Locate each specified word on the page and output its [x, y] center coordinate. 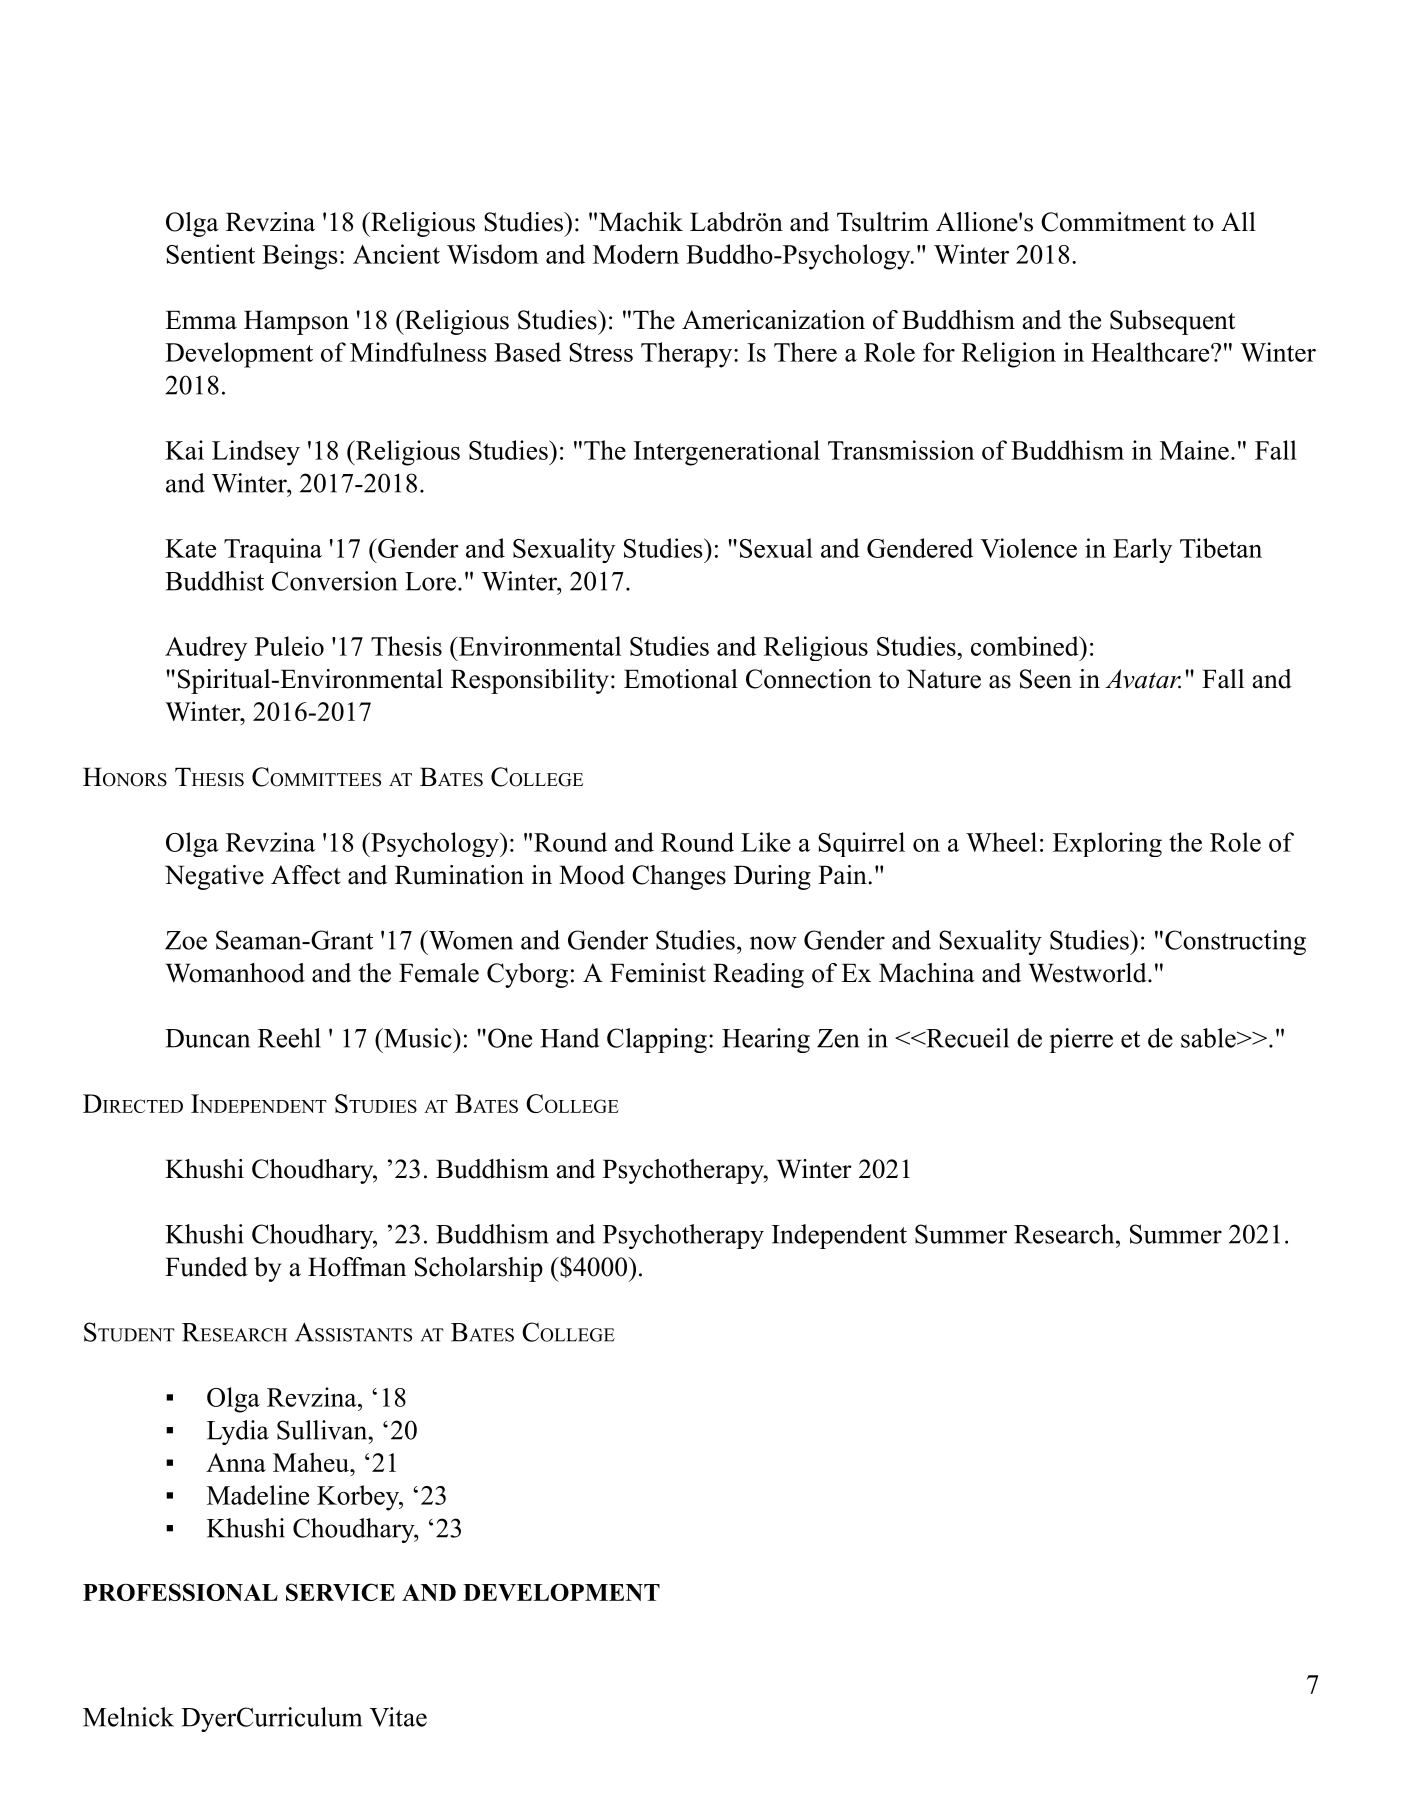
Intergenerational [727, 453]
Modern [636, 254]
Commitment [1113, 222]
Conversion [334, 581]
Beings [300, 257]
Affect [306, 875]
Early [1142, 550]
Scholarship [479, 1269]
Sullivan [323, 1430]
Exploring [1107, 844]
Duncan [207, 1038]
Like [766, 842]
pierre [1081, 1040]
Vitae [398, 1717]
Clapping [657, 1040]
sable [1208, 1038]
